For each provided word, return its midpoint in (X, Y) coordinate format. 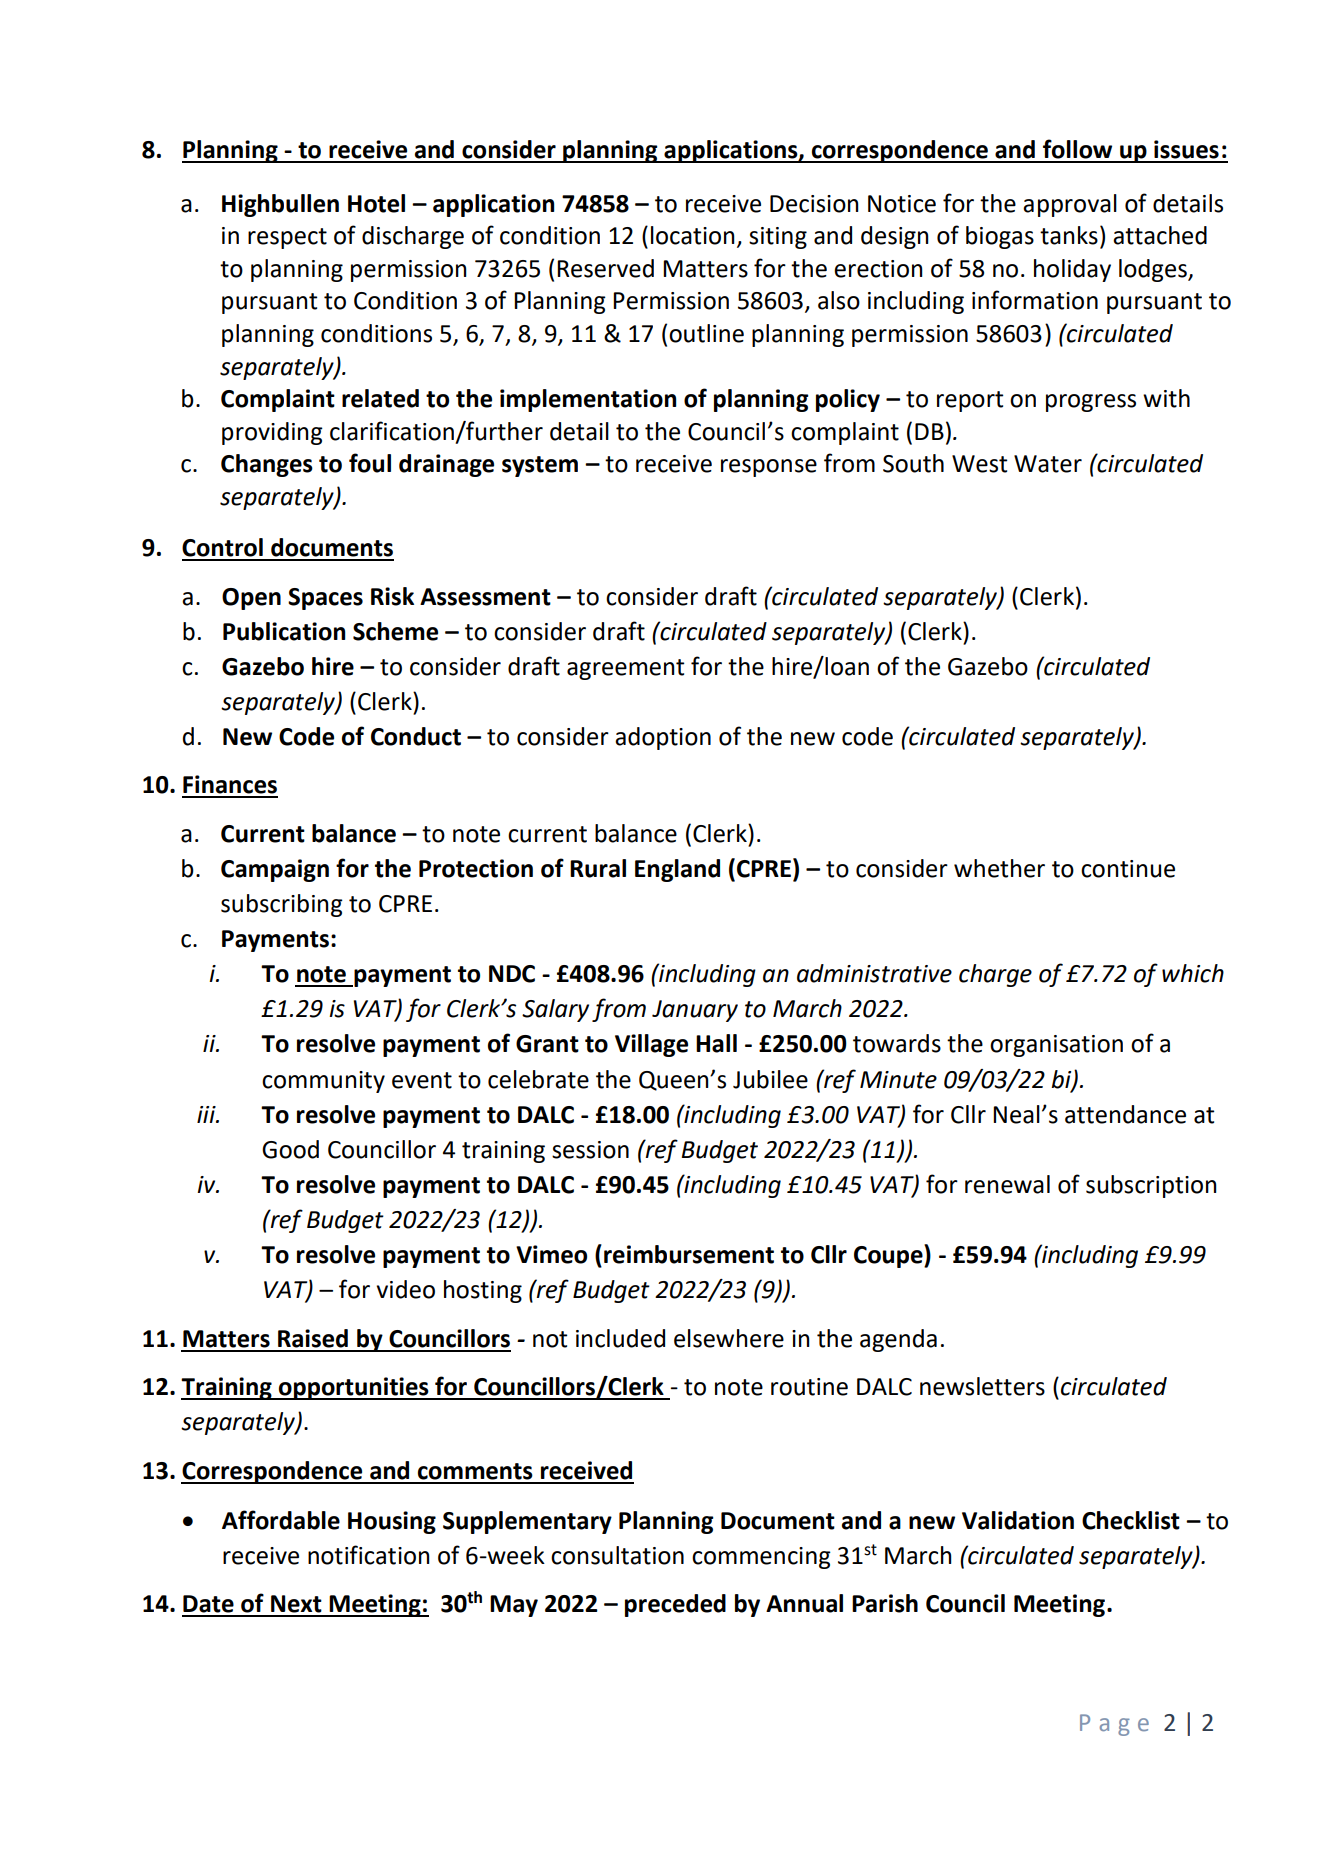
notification (369, 1555)
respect (287, 238)
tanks (1069, 235)
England (677, 870)
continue (1128, 869)
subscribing (282, 905)
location (693, 235)
